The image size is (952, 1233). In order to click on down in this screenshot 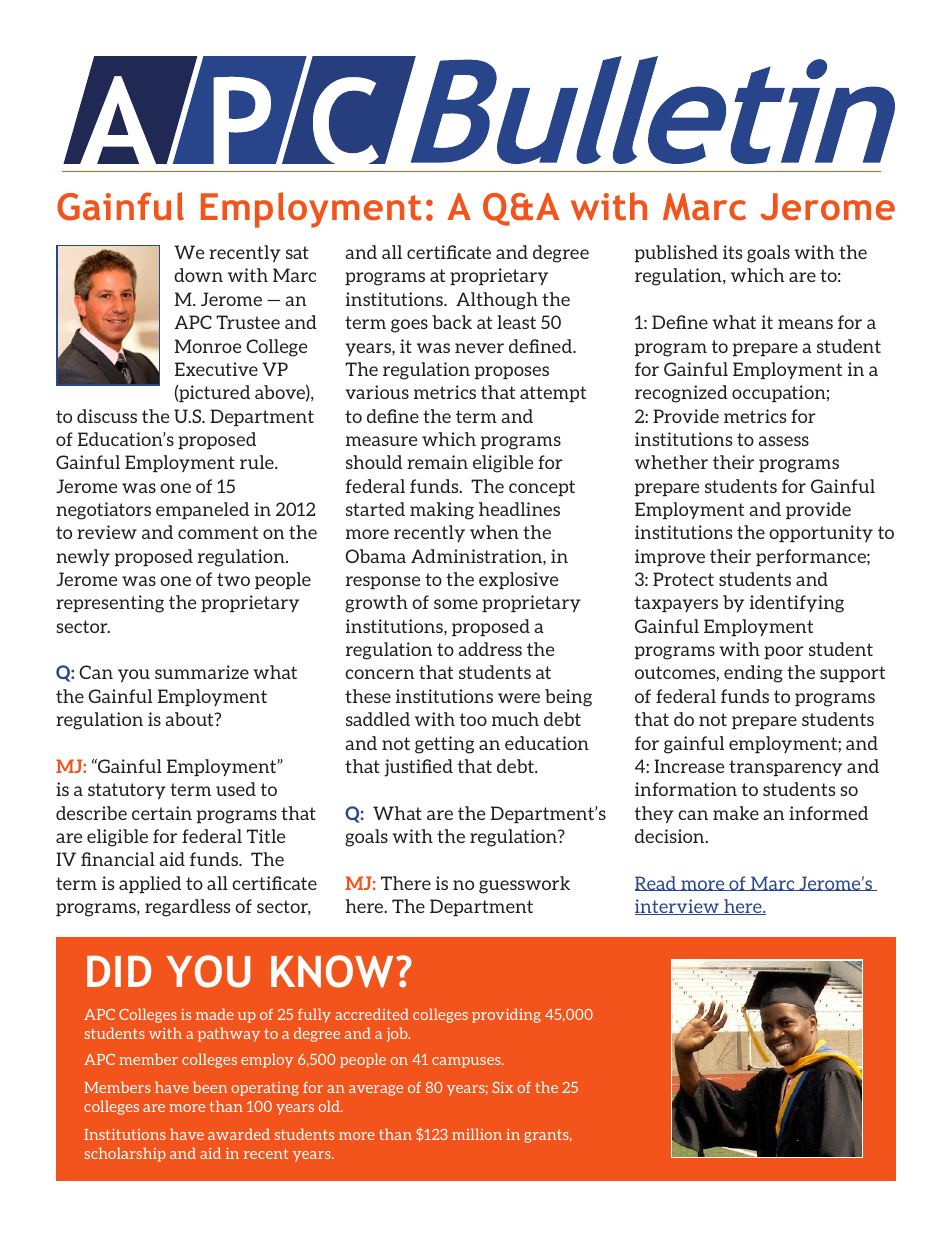, I will do `click(198, 275)`.
